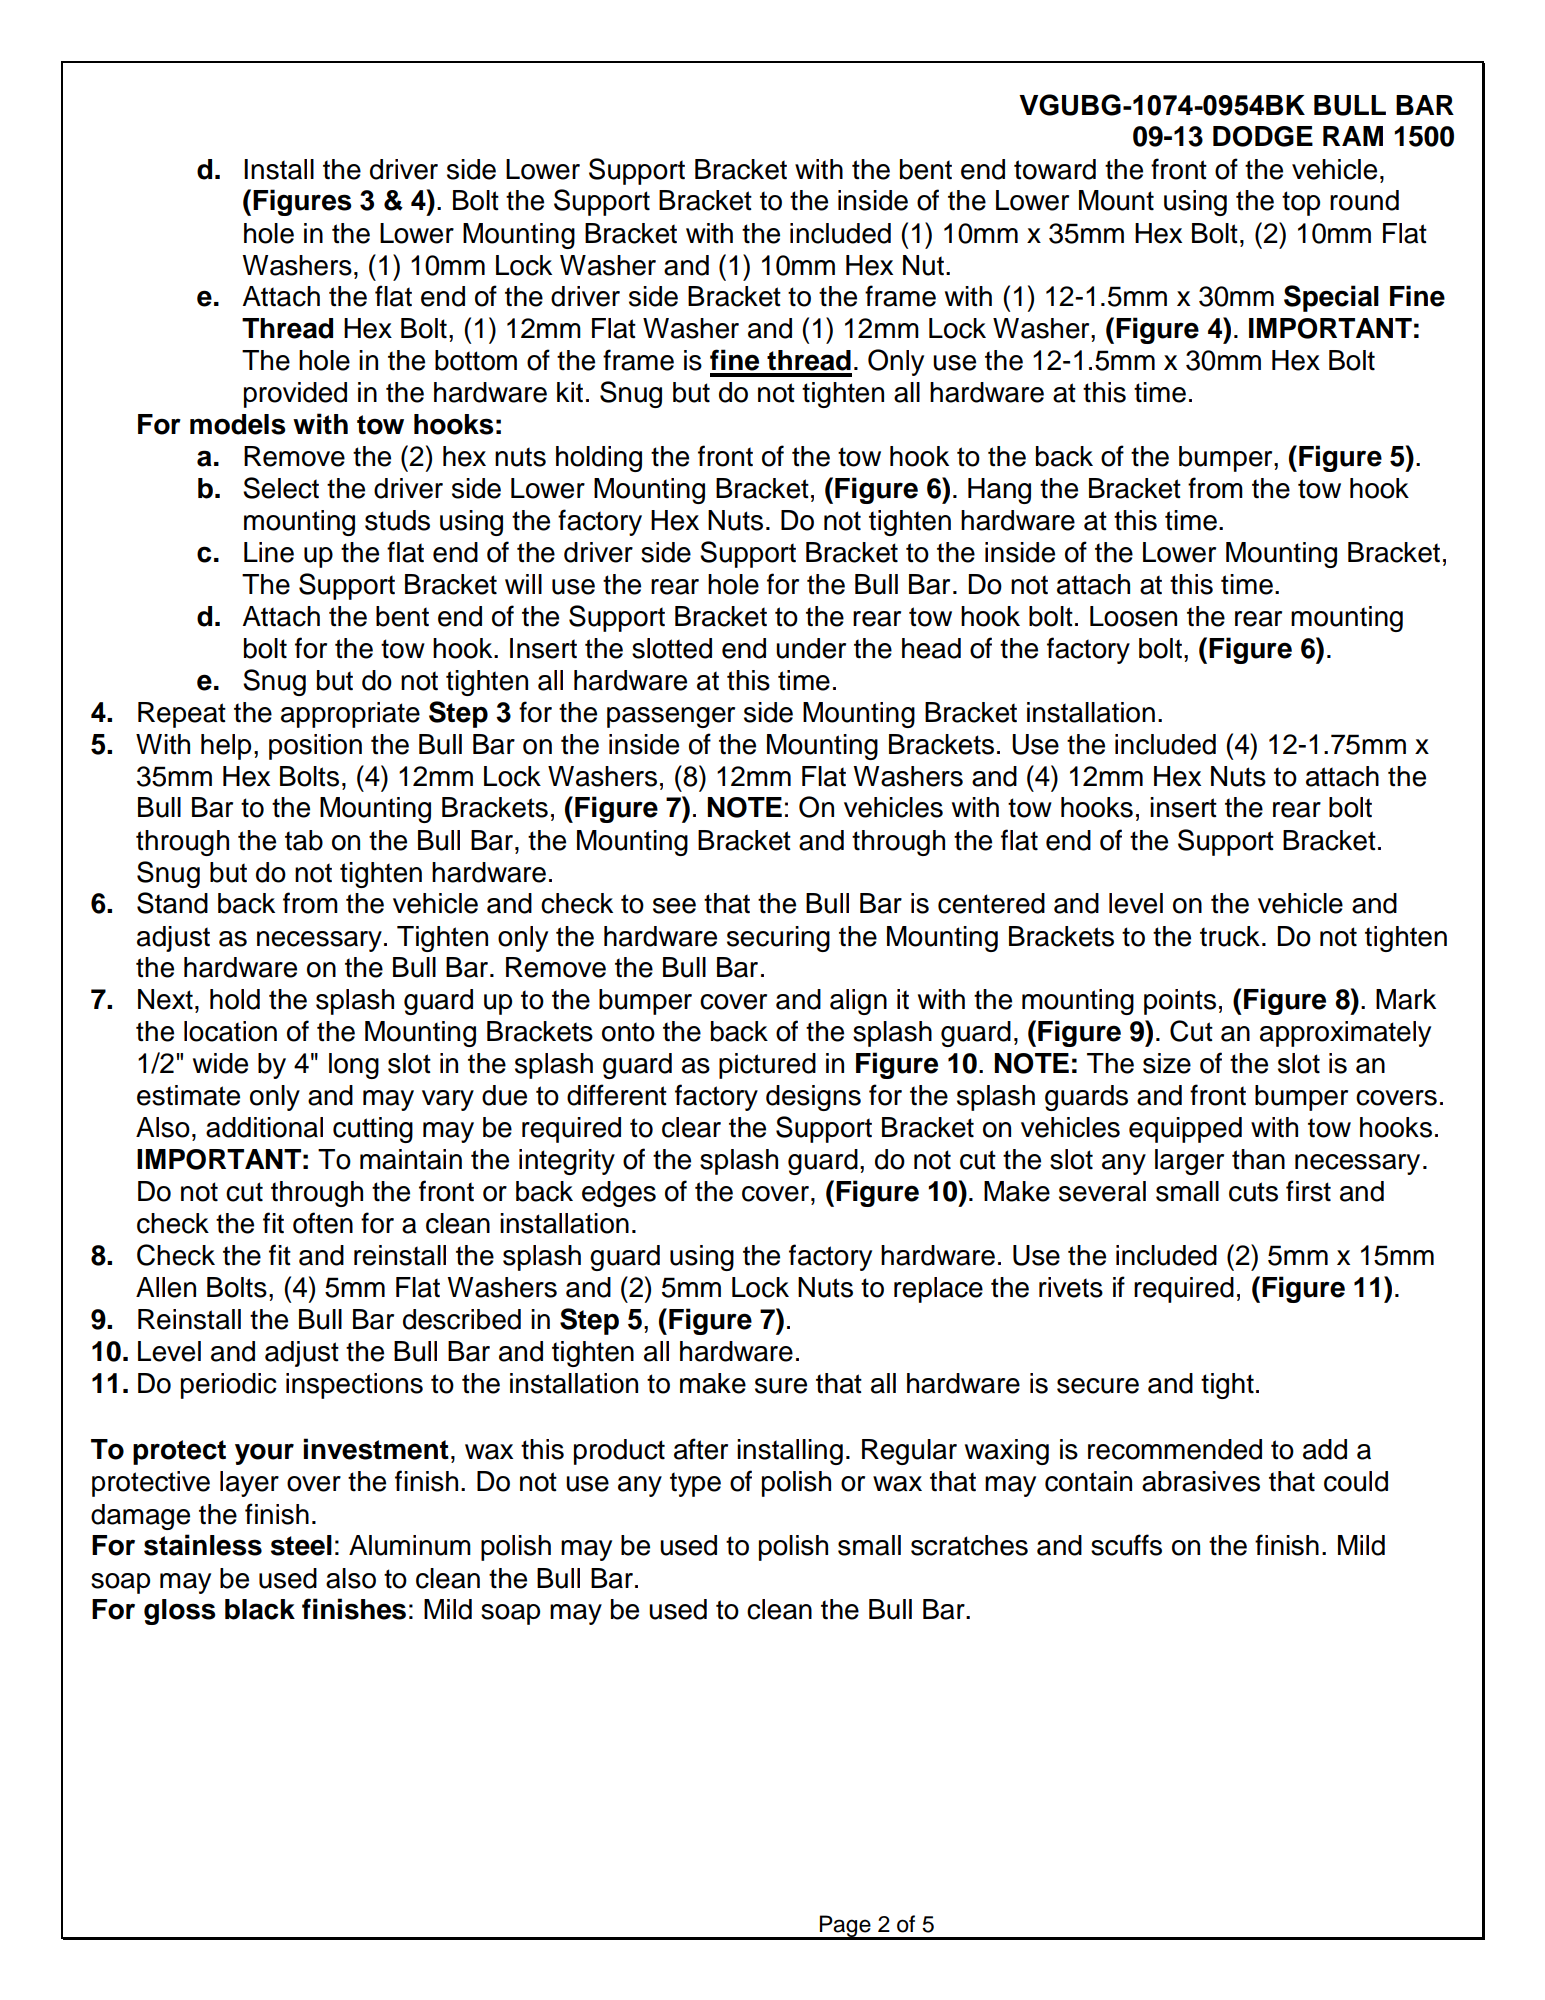 The width and height of the screenshot is (1545, 2000). Describe the element at coordinates (1301, 203) in the screenshot. I see `top` at that location.
